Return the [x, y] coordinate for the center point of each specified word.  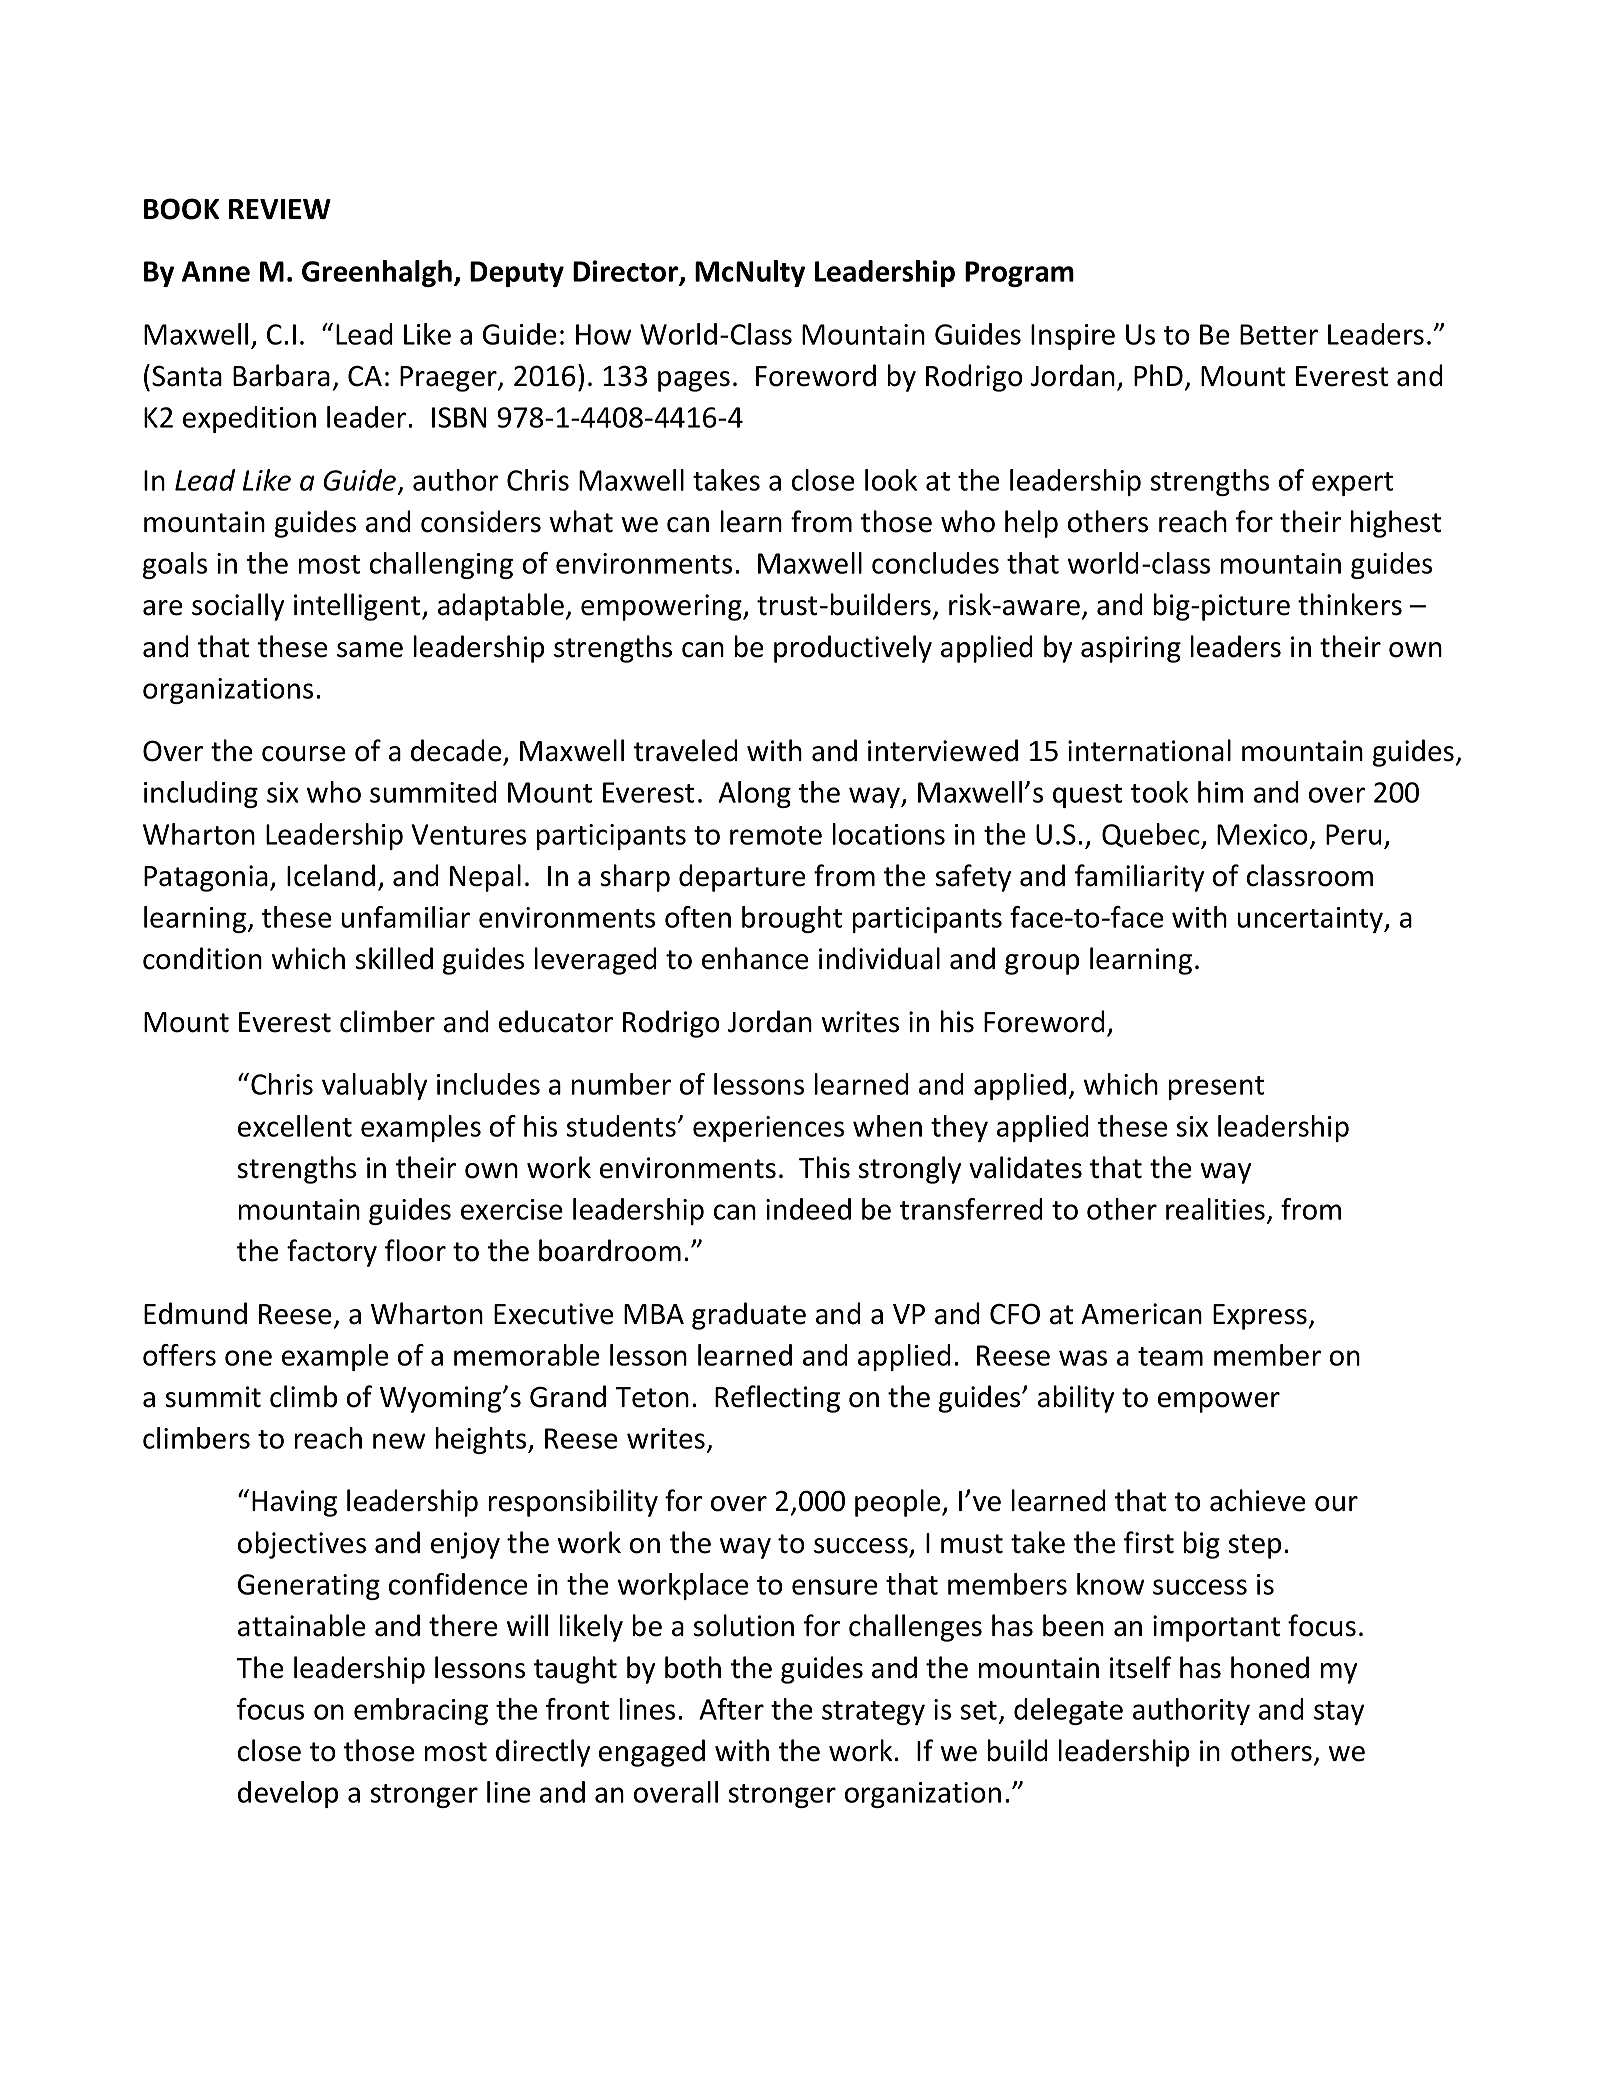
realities [1217, 1210]
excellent [295, 1126]
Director [626, 272]
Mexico [1262, 834]
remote [776, 835]
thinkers [1350, 604]
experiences [768, 1129]
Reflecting [777, 1399]
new [399, 1441]
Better [1279, 334]
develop [288, 1794]
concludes [935, 563]
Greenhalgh [377, 273]
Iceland [331, 875]
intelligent [358, 607]
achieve [1257, 1500]
